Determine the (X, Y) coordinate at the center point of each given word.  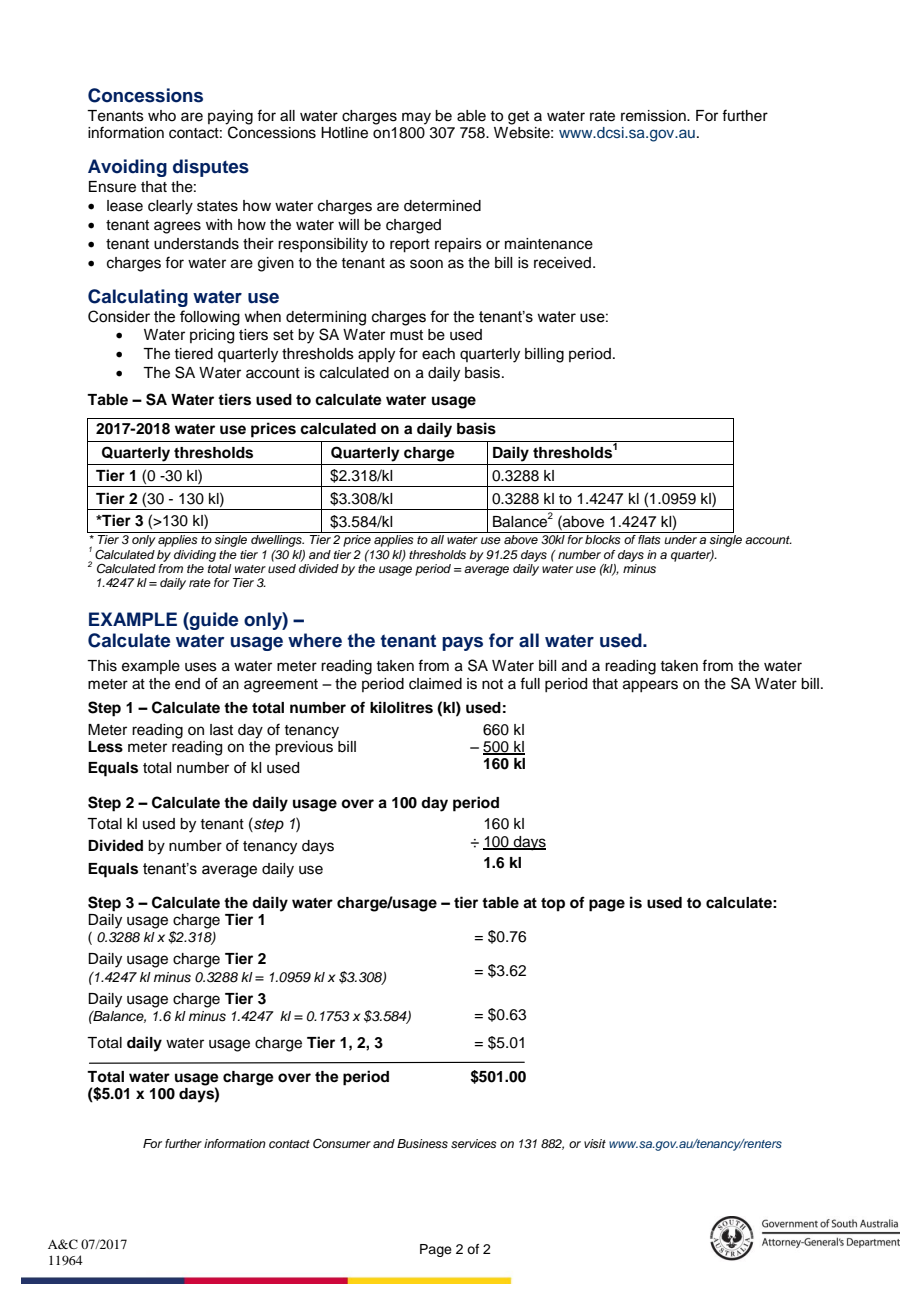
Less (105, 747)
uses (201, 667)
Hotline (344, 133)
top (553, 905)
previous (304, 747)
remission (654, 116)
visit (595, 1143)
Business (422, 1143)
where (315, 640)
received (562, 263)
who (162, 115)
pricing (212, 336)
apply (376, 355)
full (530, 683)
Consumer (342, 1143)
